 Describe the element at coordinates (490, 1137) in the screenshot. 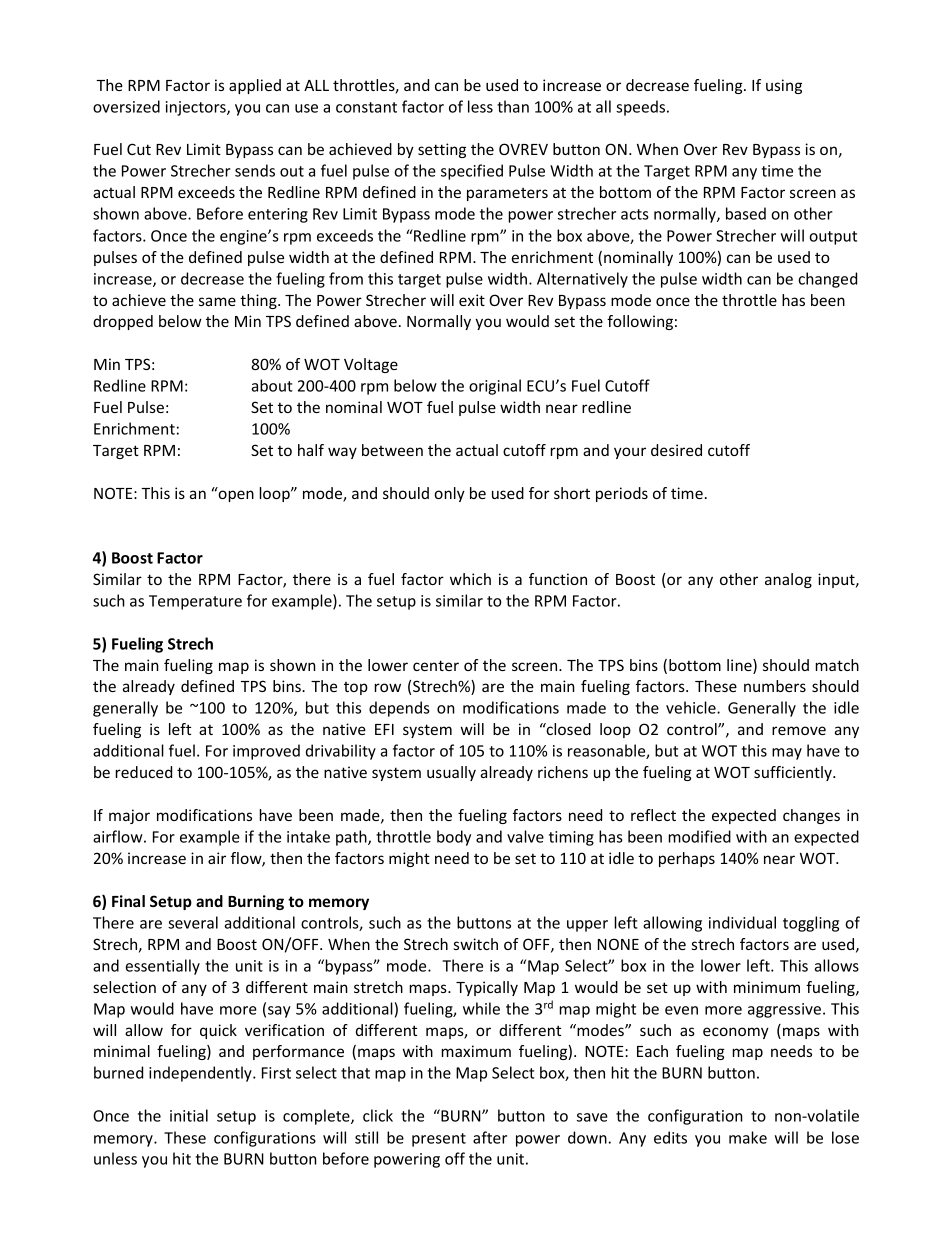

I see `after` at that location.
